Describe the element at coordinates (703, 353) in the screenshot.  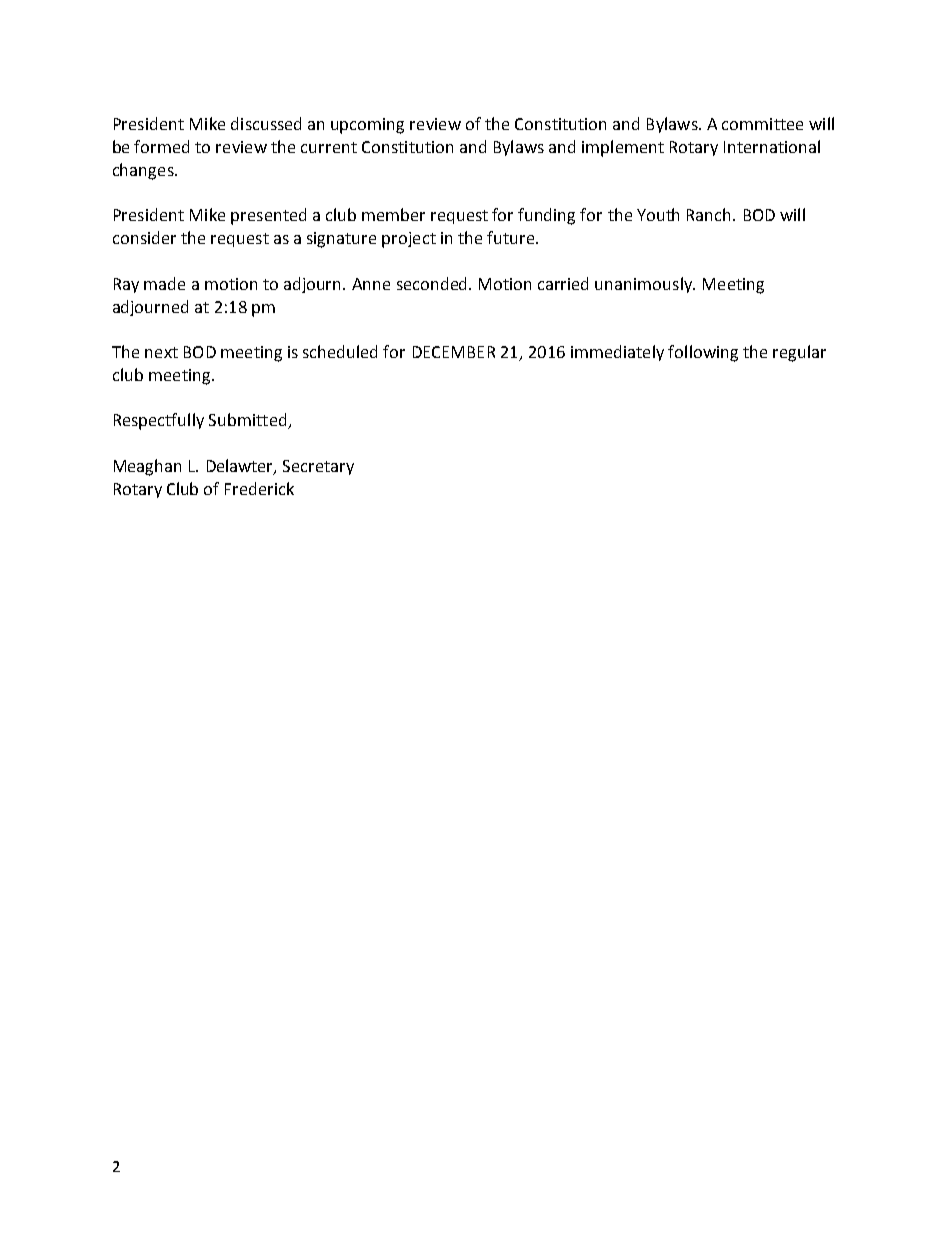
I see `following` at that location.
